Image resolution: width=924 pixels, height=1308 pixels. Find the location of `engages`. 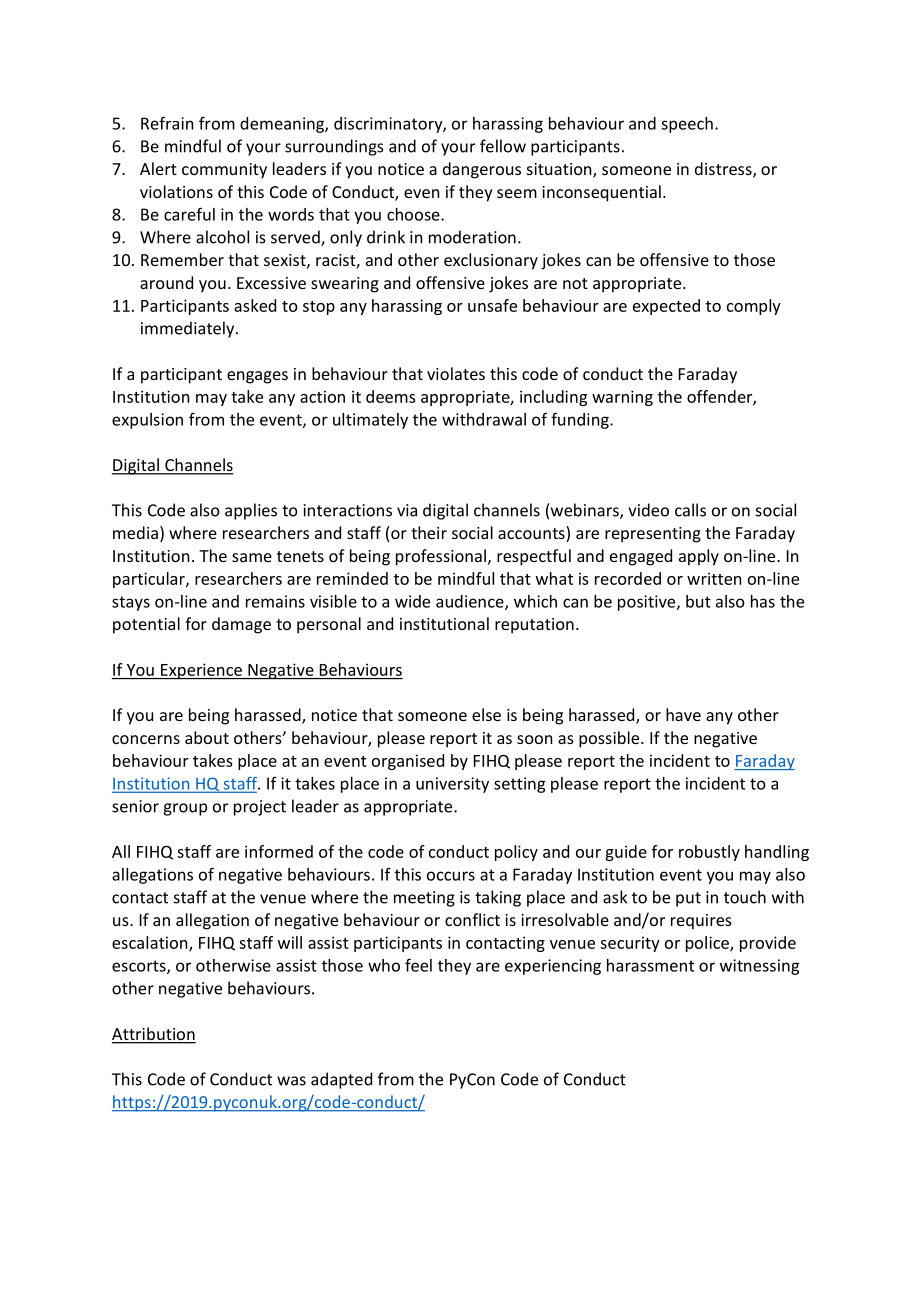

engages is located at coordinates (257, 377).
